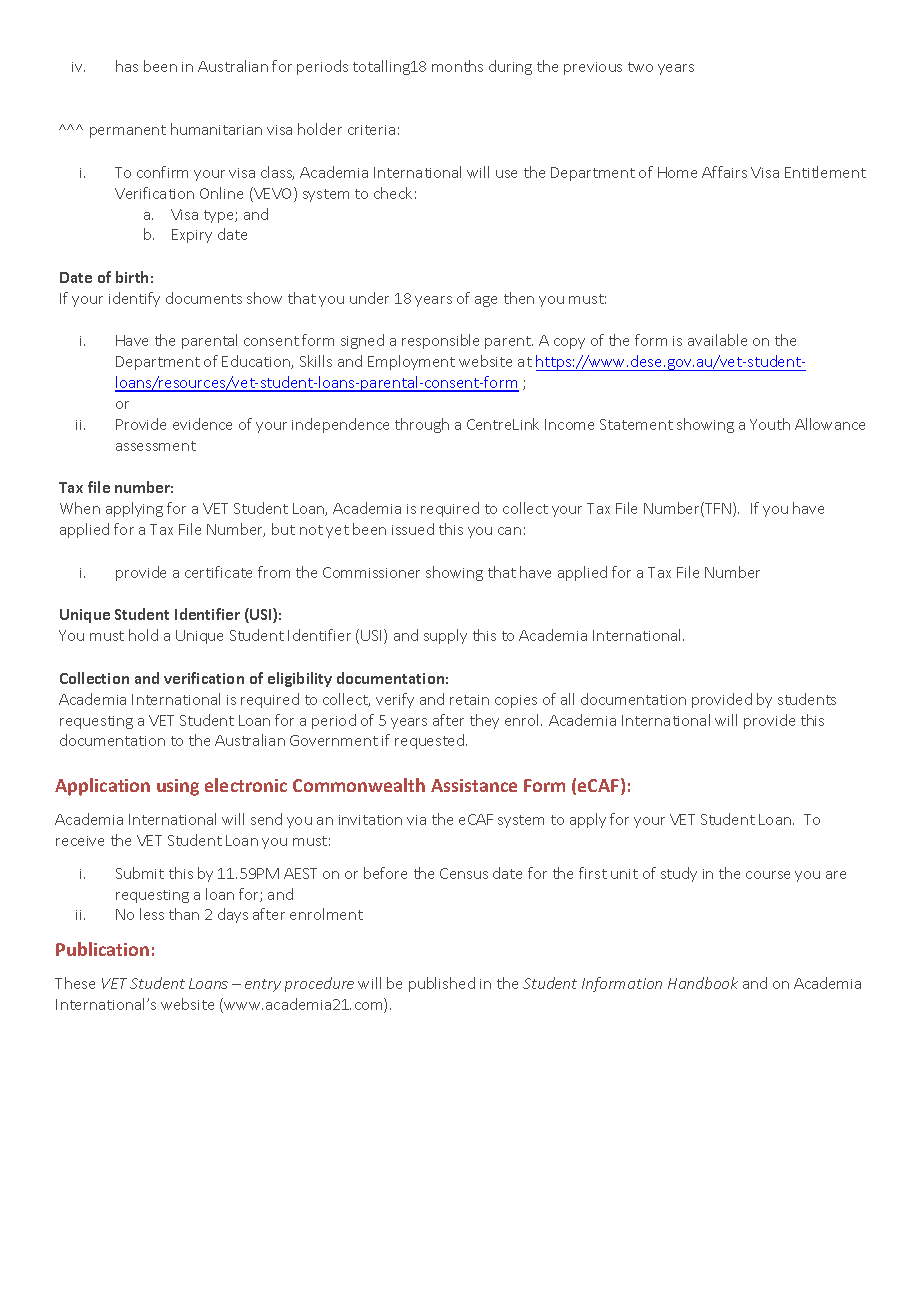  I want to click on two, so click(640, 67).
